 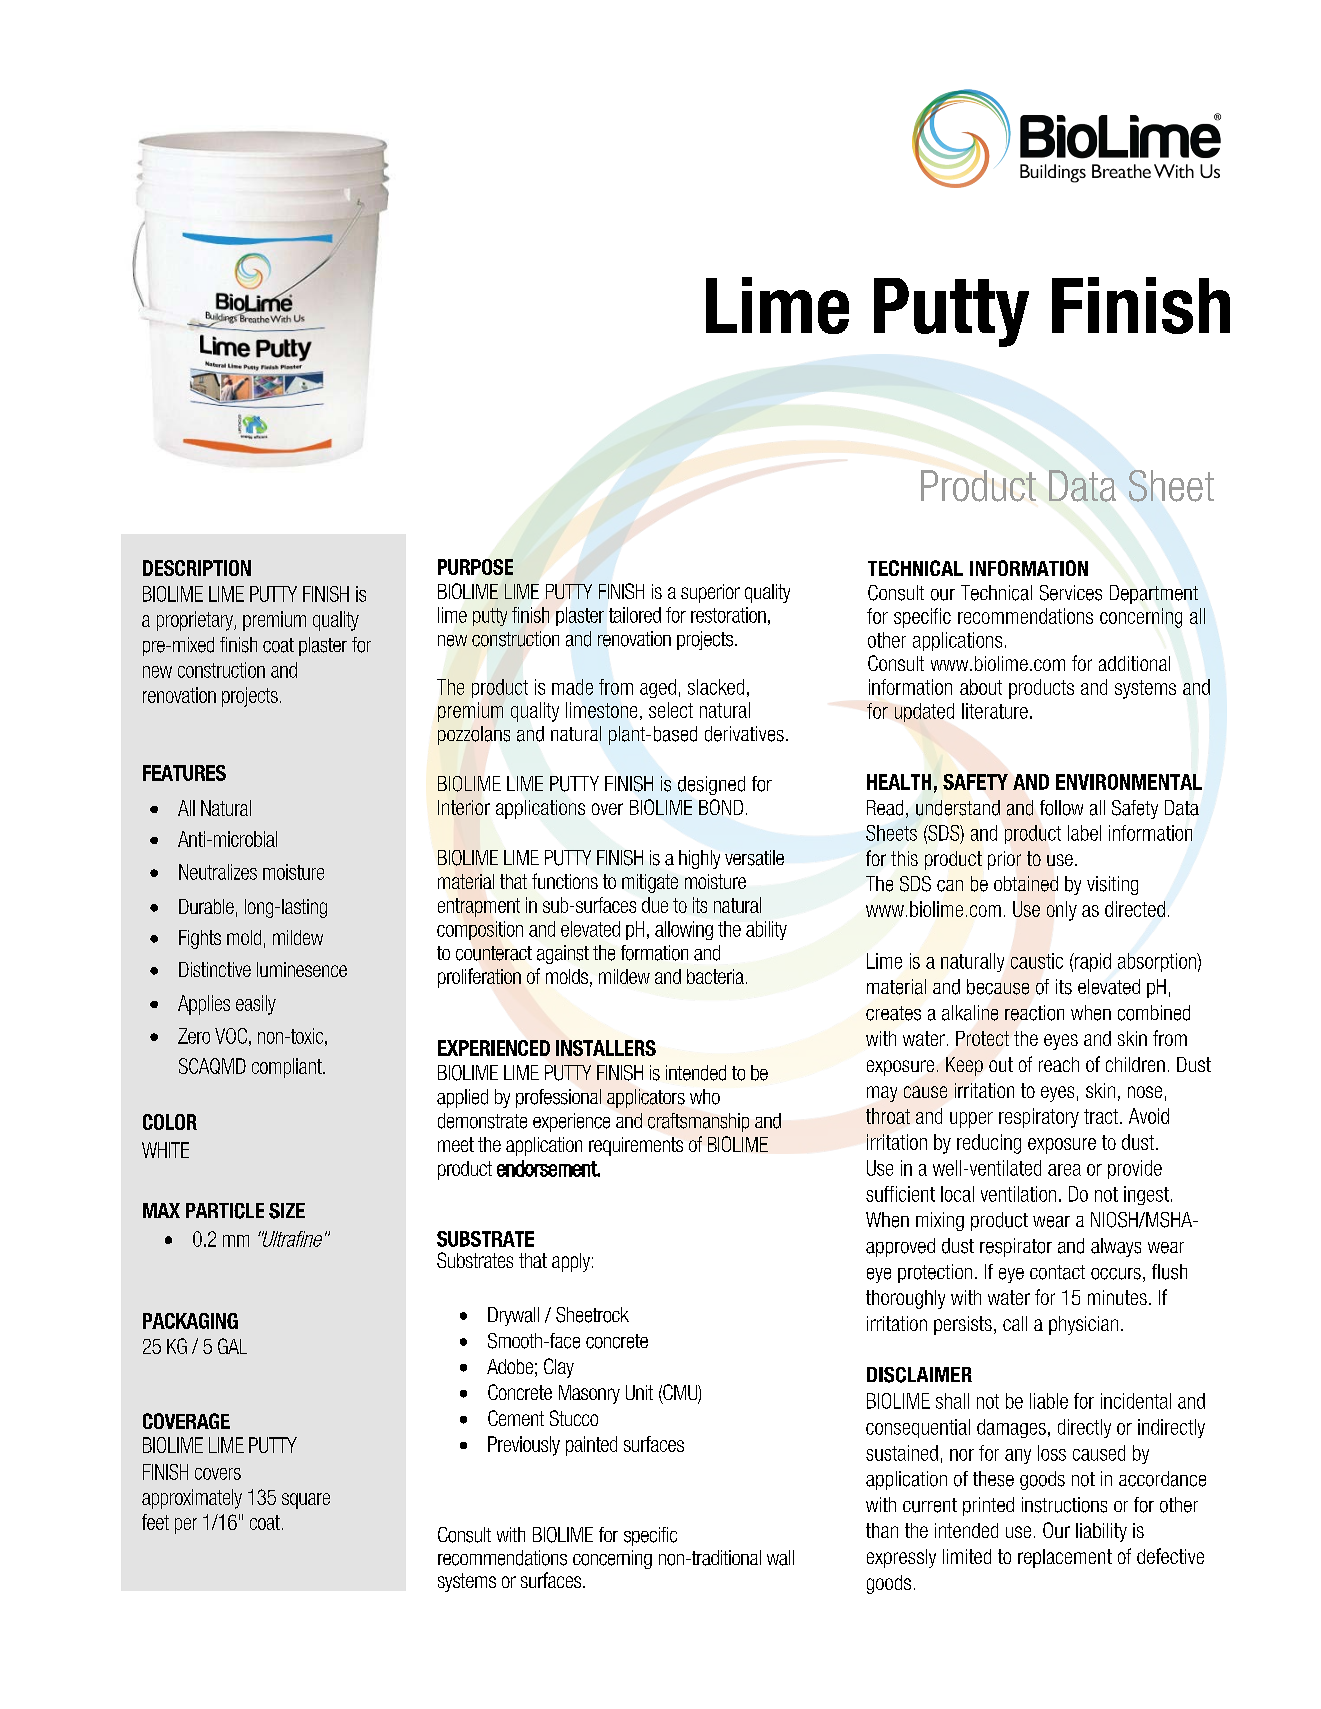 What do you see at coordinates (306, 1501) in the screenshot?
I see `square` at bounding box center [306, 1501].
